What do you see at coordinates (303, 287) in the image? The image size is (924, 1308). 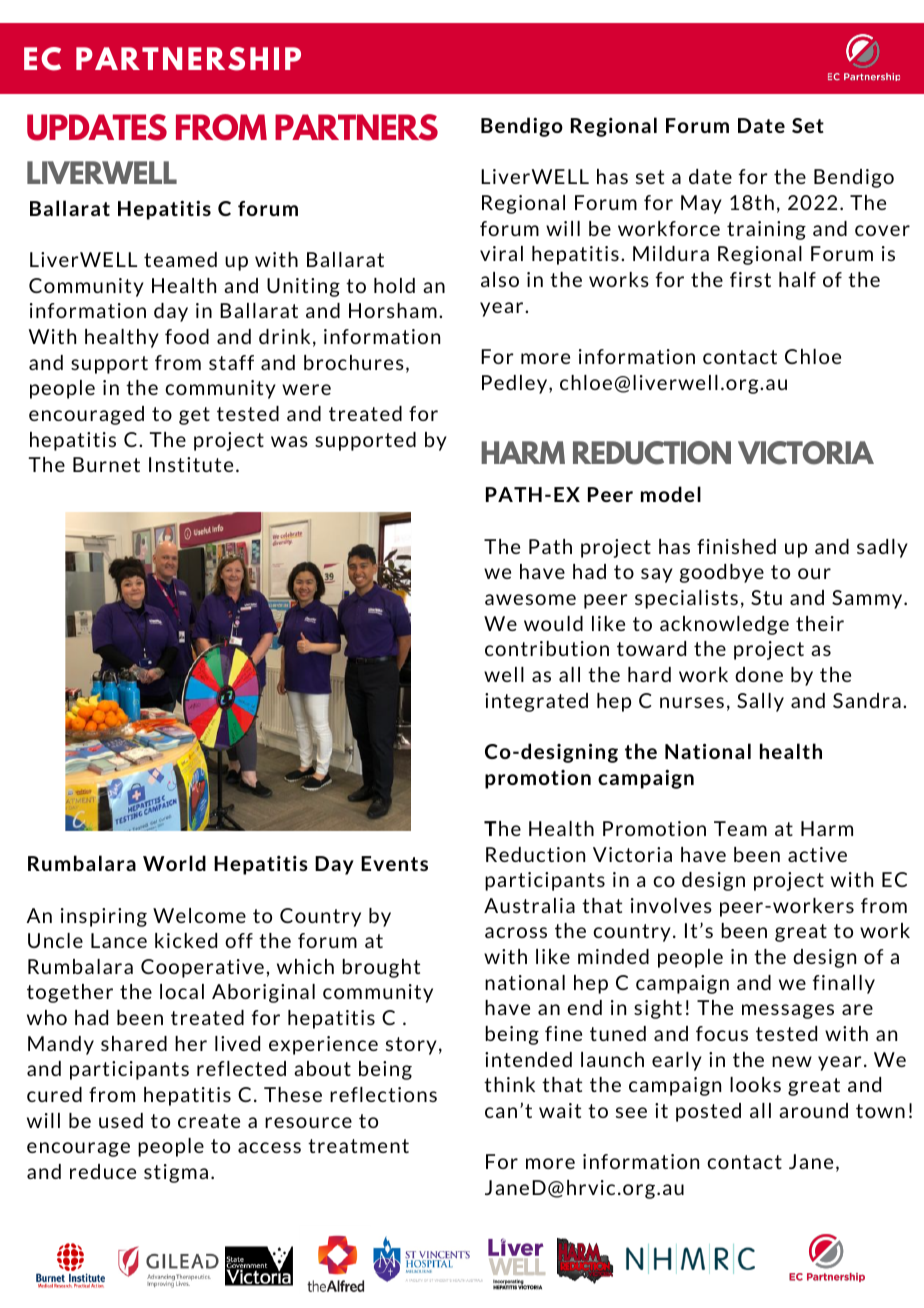 I see `Uniting` at bounding box center [303, 287].
